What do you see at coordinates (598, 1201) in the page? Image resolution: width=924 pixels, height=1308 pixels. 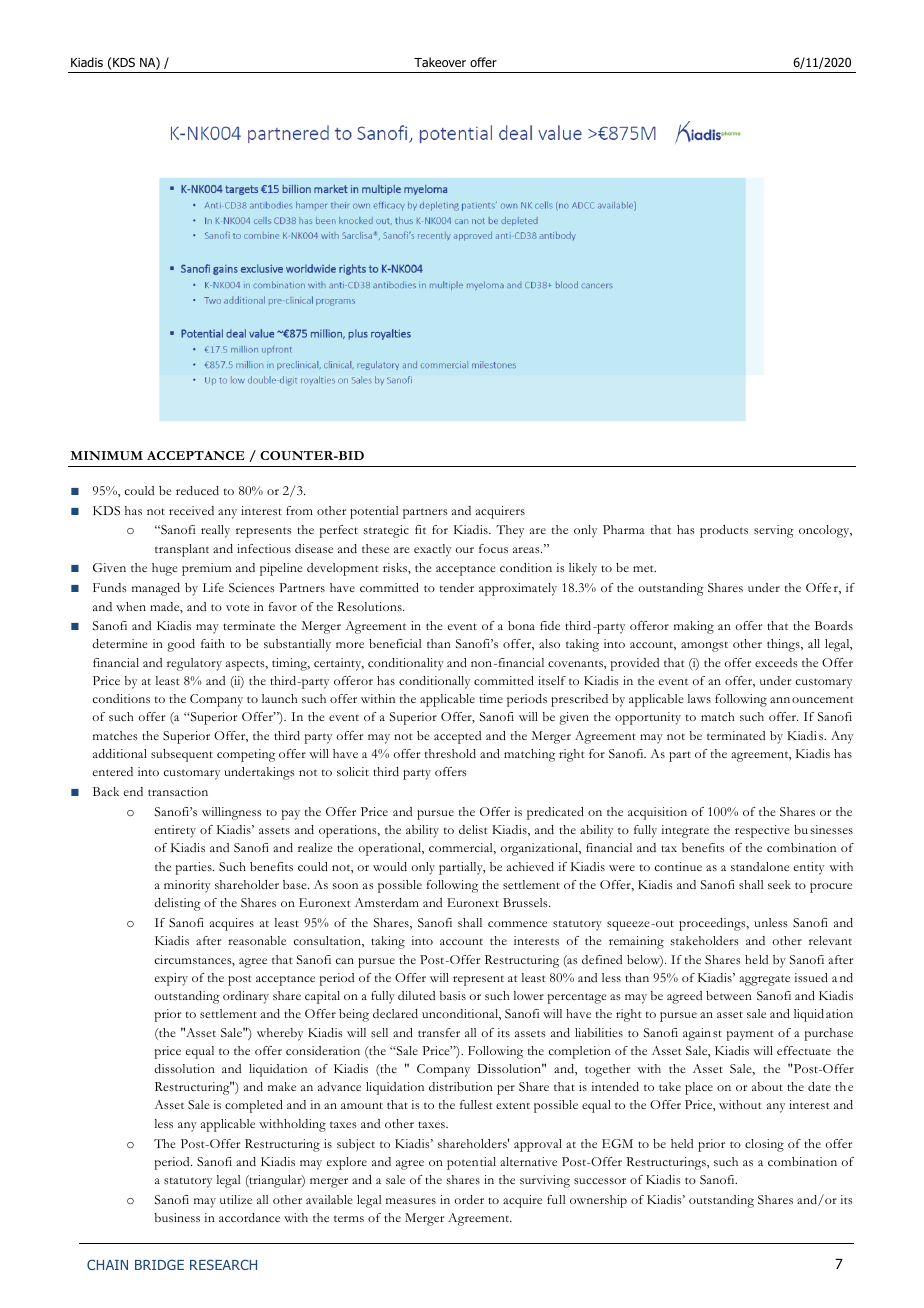 I see `ownership` at bounding box center [598, 1201].
